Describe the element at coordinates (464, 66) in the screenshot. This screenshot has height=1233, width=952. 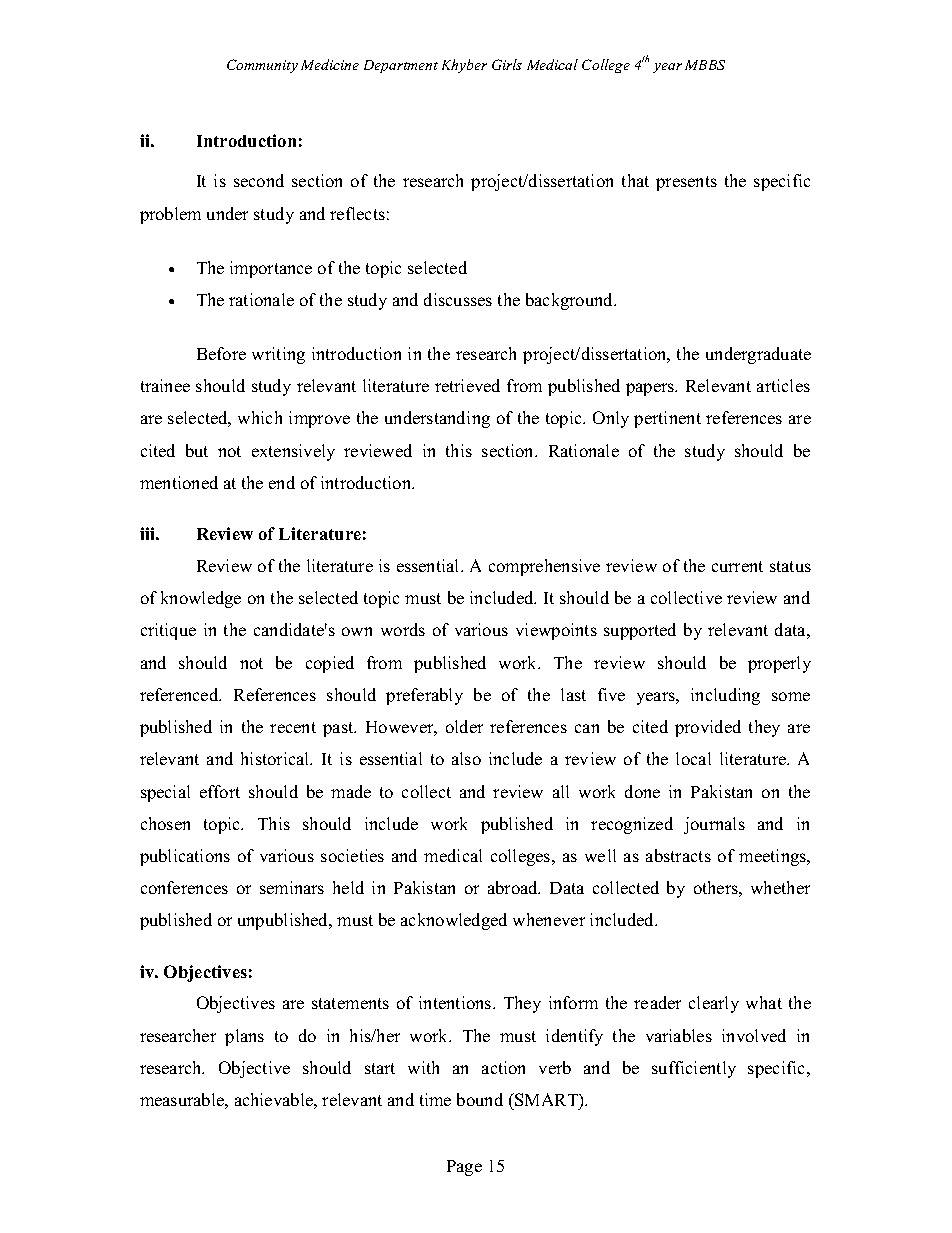
I see `Khyber` at that location.
